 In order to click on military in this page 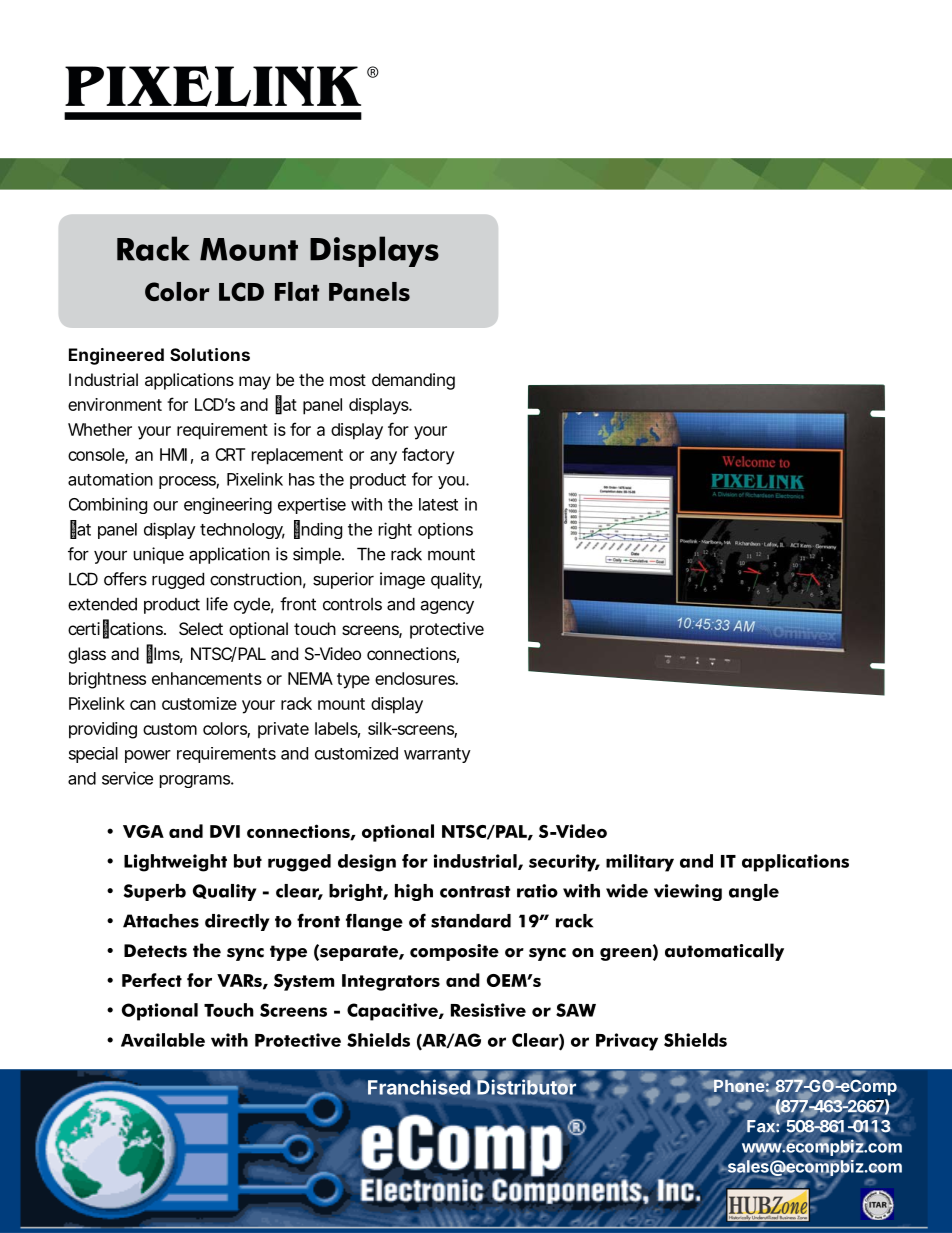, I will do `click(640, 863)`.
